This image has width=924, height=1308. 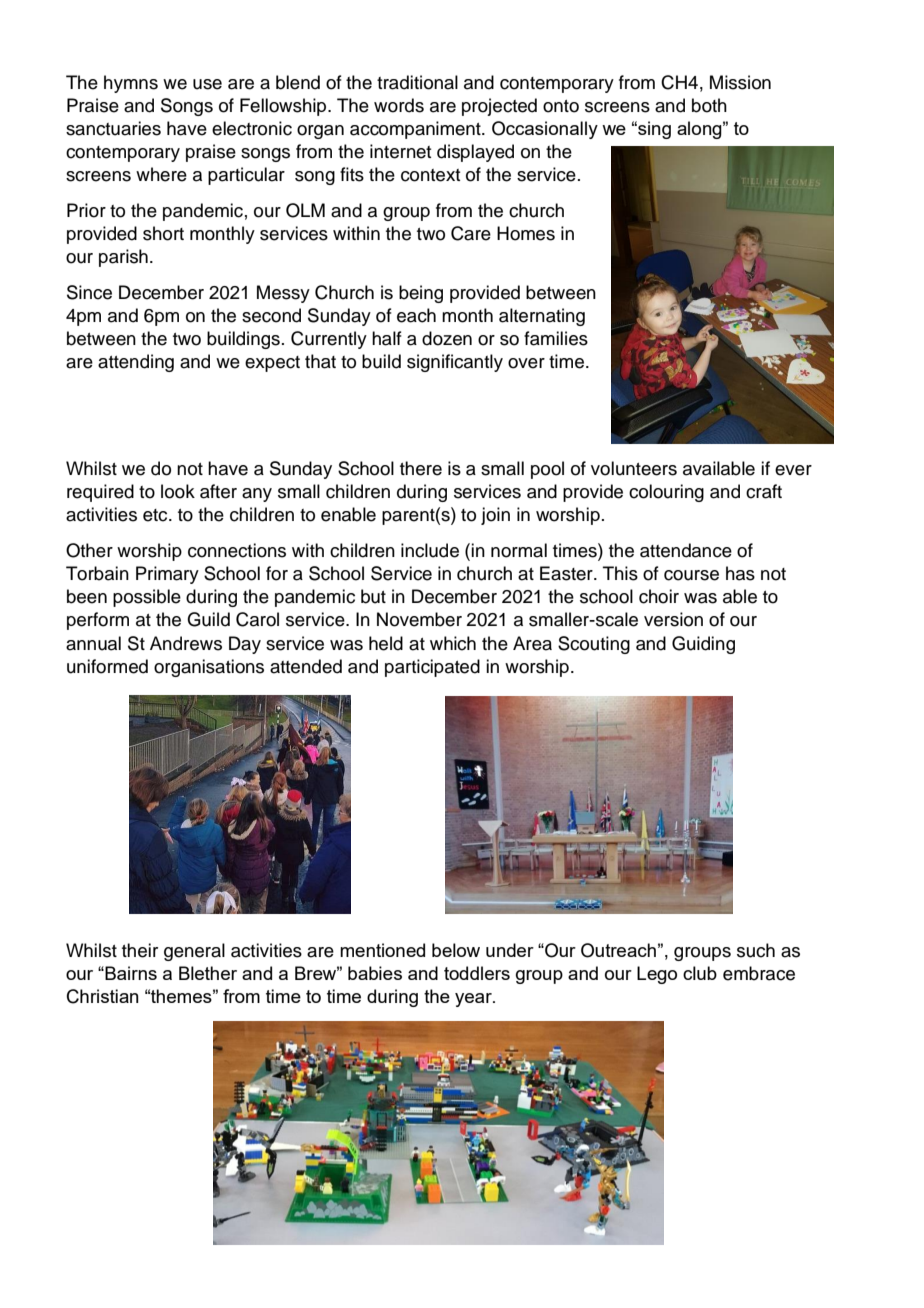 I want to click on families, so click(x=556, y=338).
